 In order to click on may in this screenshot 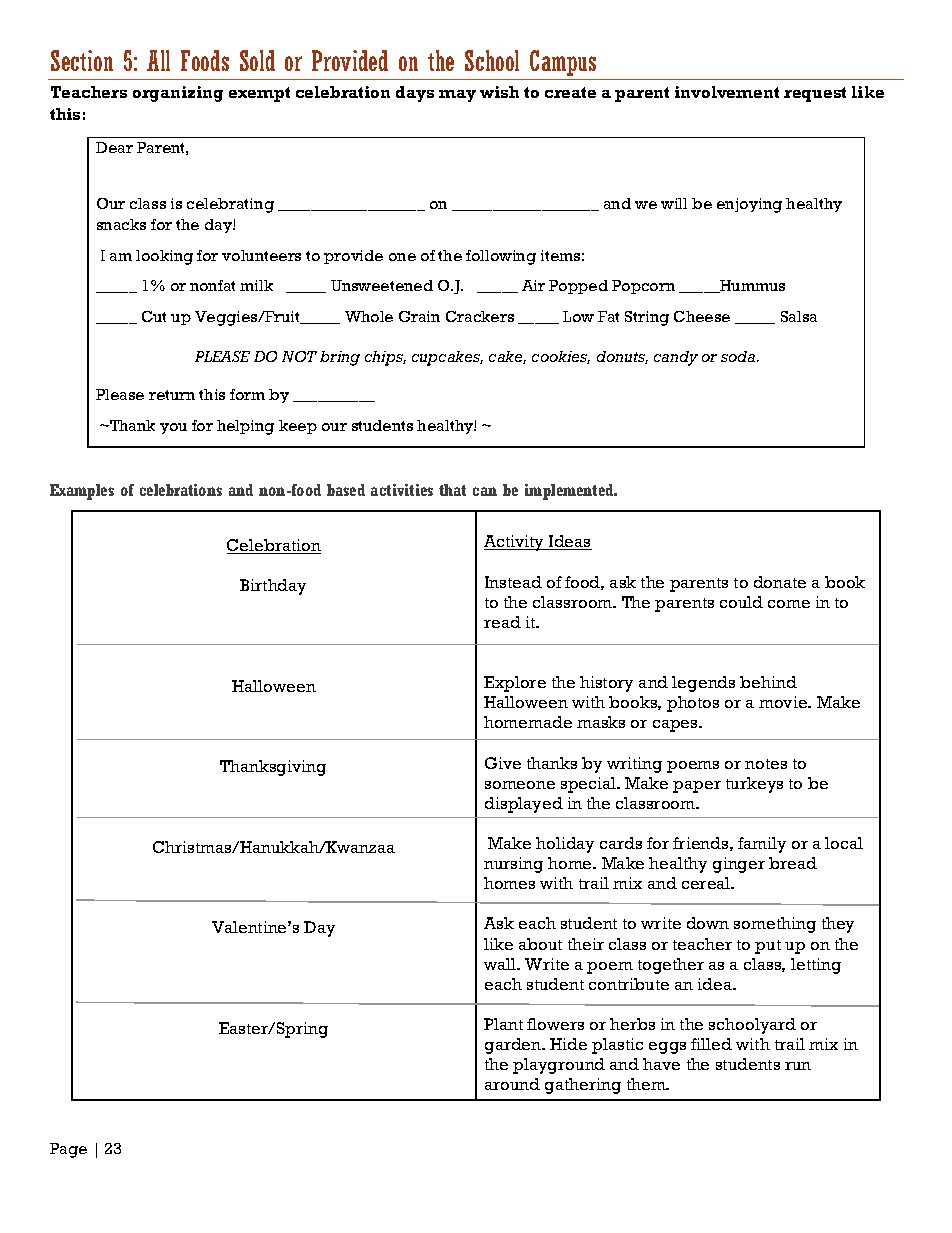, I will do `click(457, 96)`.
